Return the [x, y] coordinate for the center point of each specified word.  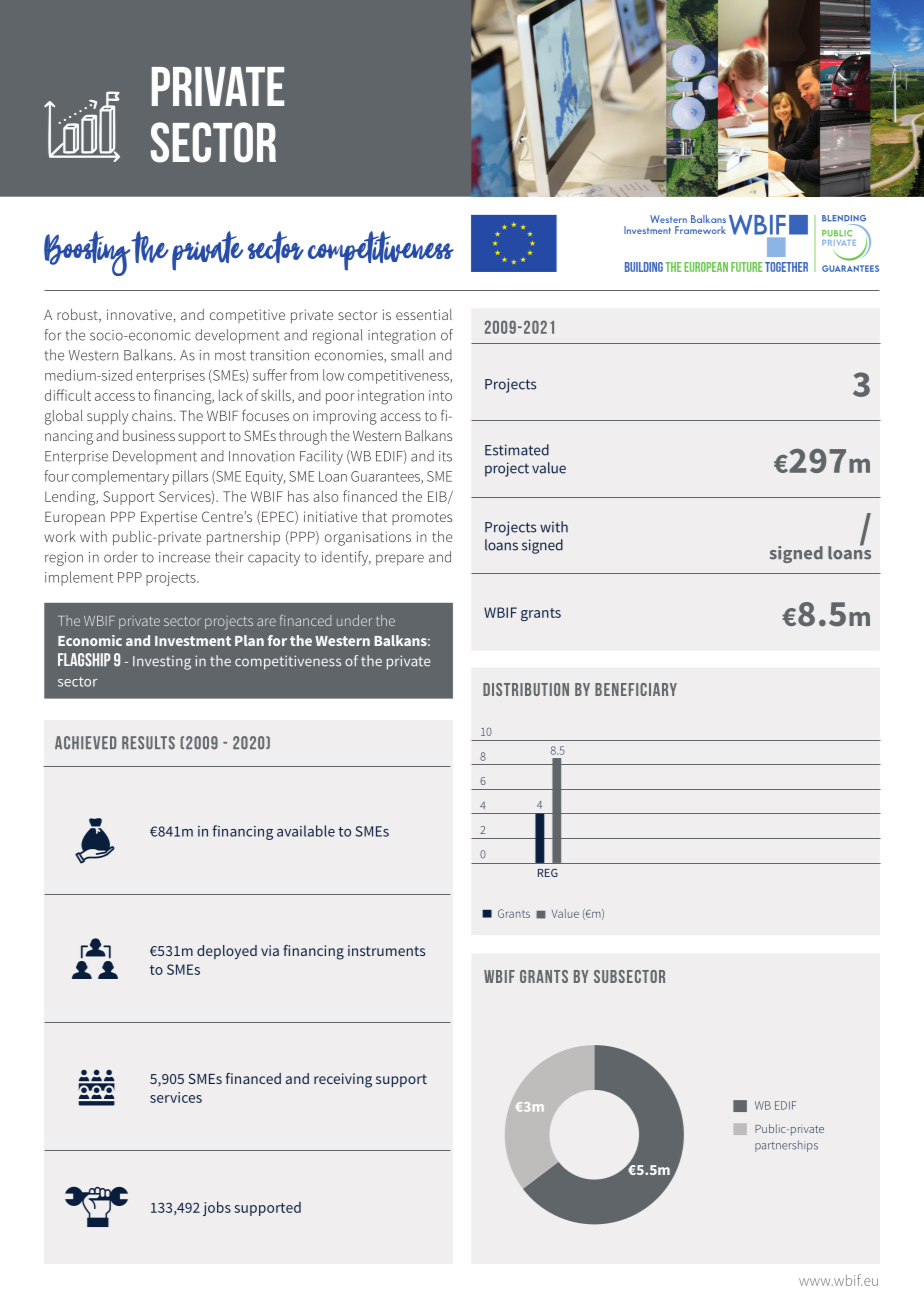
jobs [217, 1208]
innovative [139, 314]
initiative [330, 516]
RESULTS [148, 743]
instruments [386, 950]
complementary [120, 477]
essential [424, 314]
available [306, 831]
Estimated [517, 450]
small [407, 355]
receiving [343, 1080]
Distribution [526, 689]
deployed [227, 952]
